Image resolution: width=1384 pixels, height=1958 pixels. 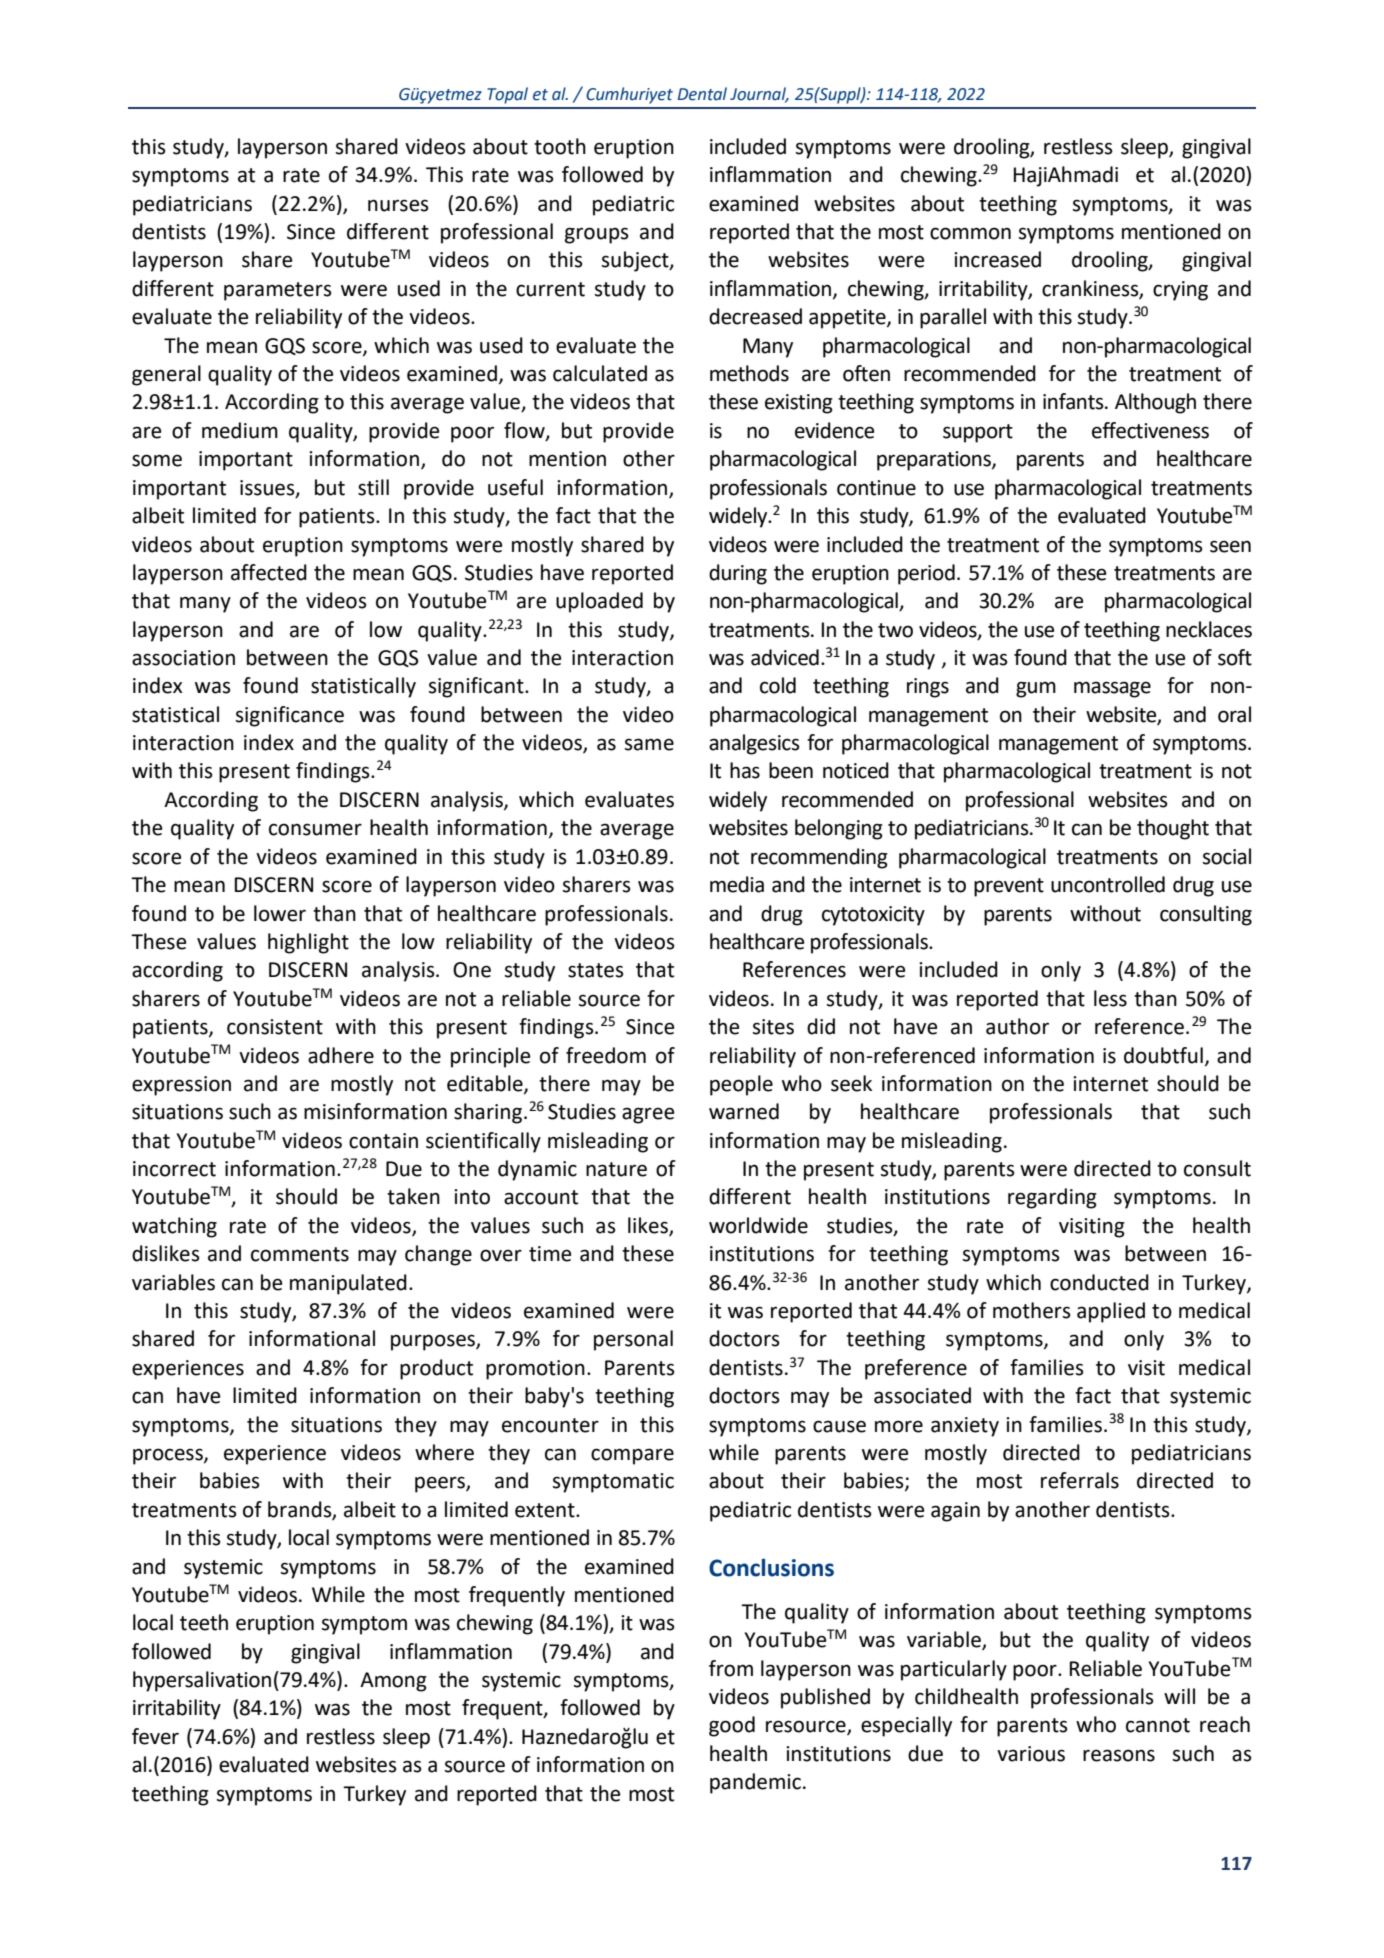 I want to click on personal, so click(x=633, y=1340).
